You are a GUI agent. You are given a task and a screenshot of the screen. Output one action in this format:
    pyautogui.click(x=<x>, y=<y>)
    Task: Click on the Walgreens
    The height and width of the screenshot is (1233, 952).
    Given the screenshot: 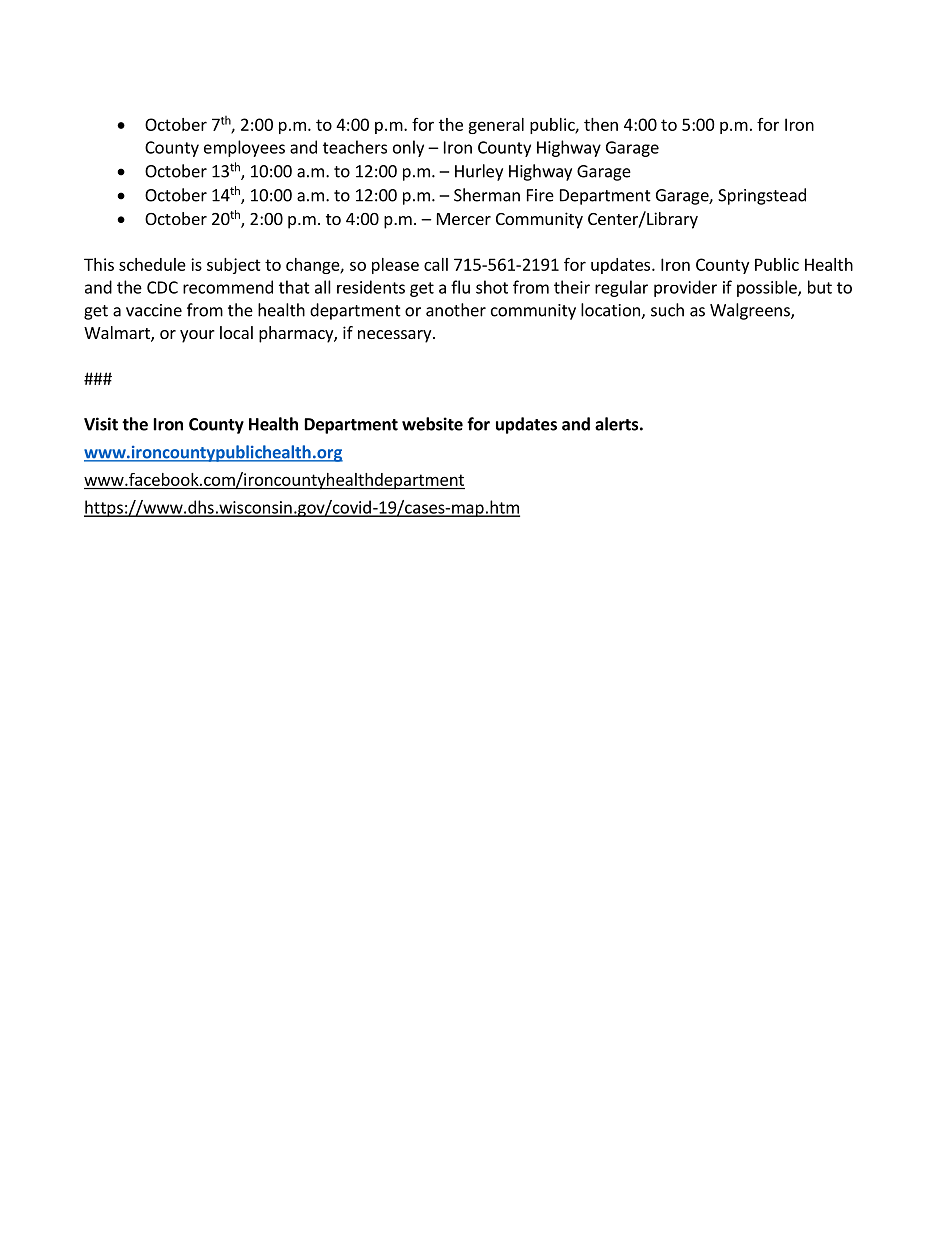 What is the action you would take?
    pyautogui.click(x=751, y=311)
